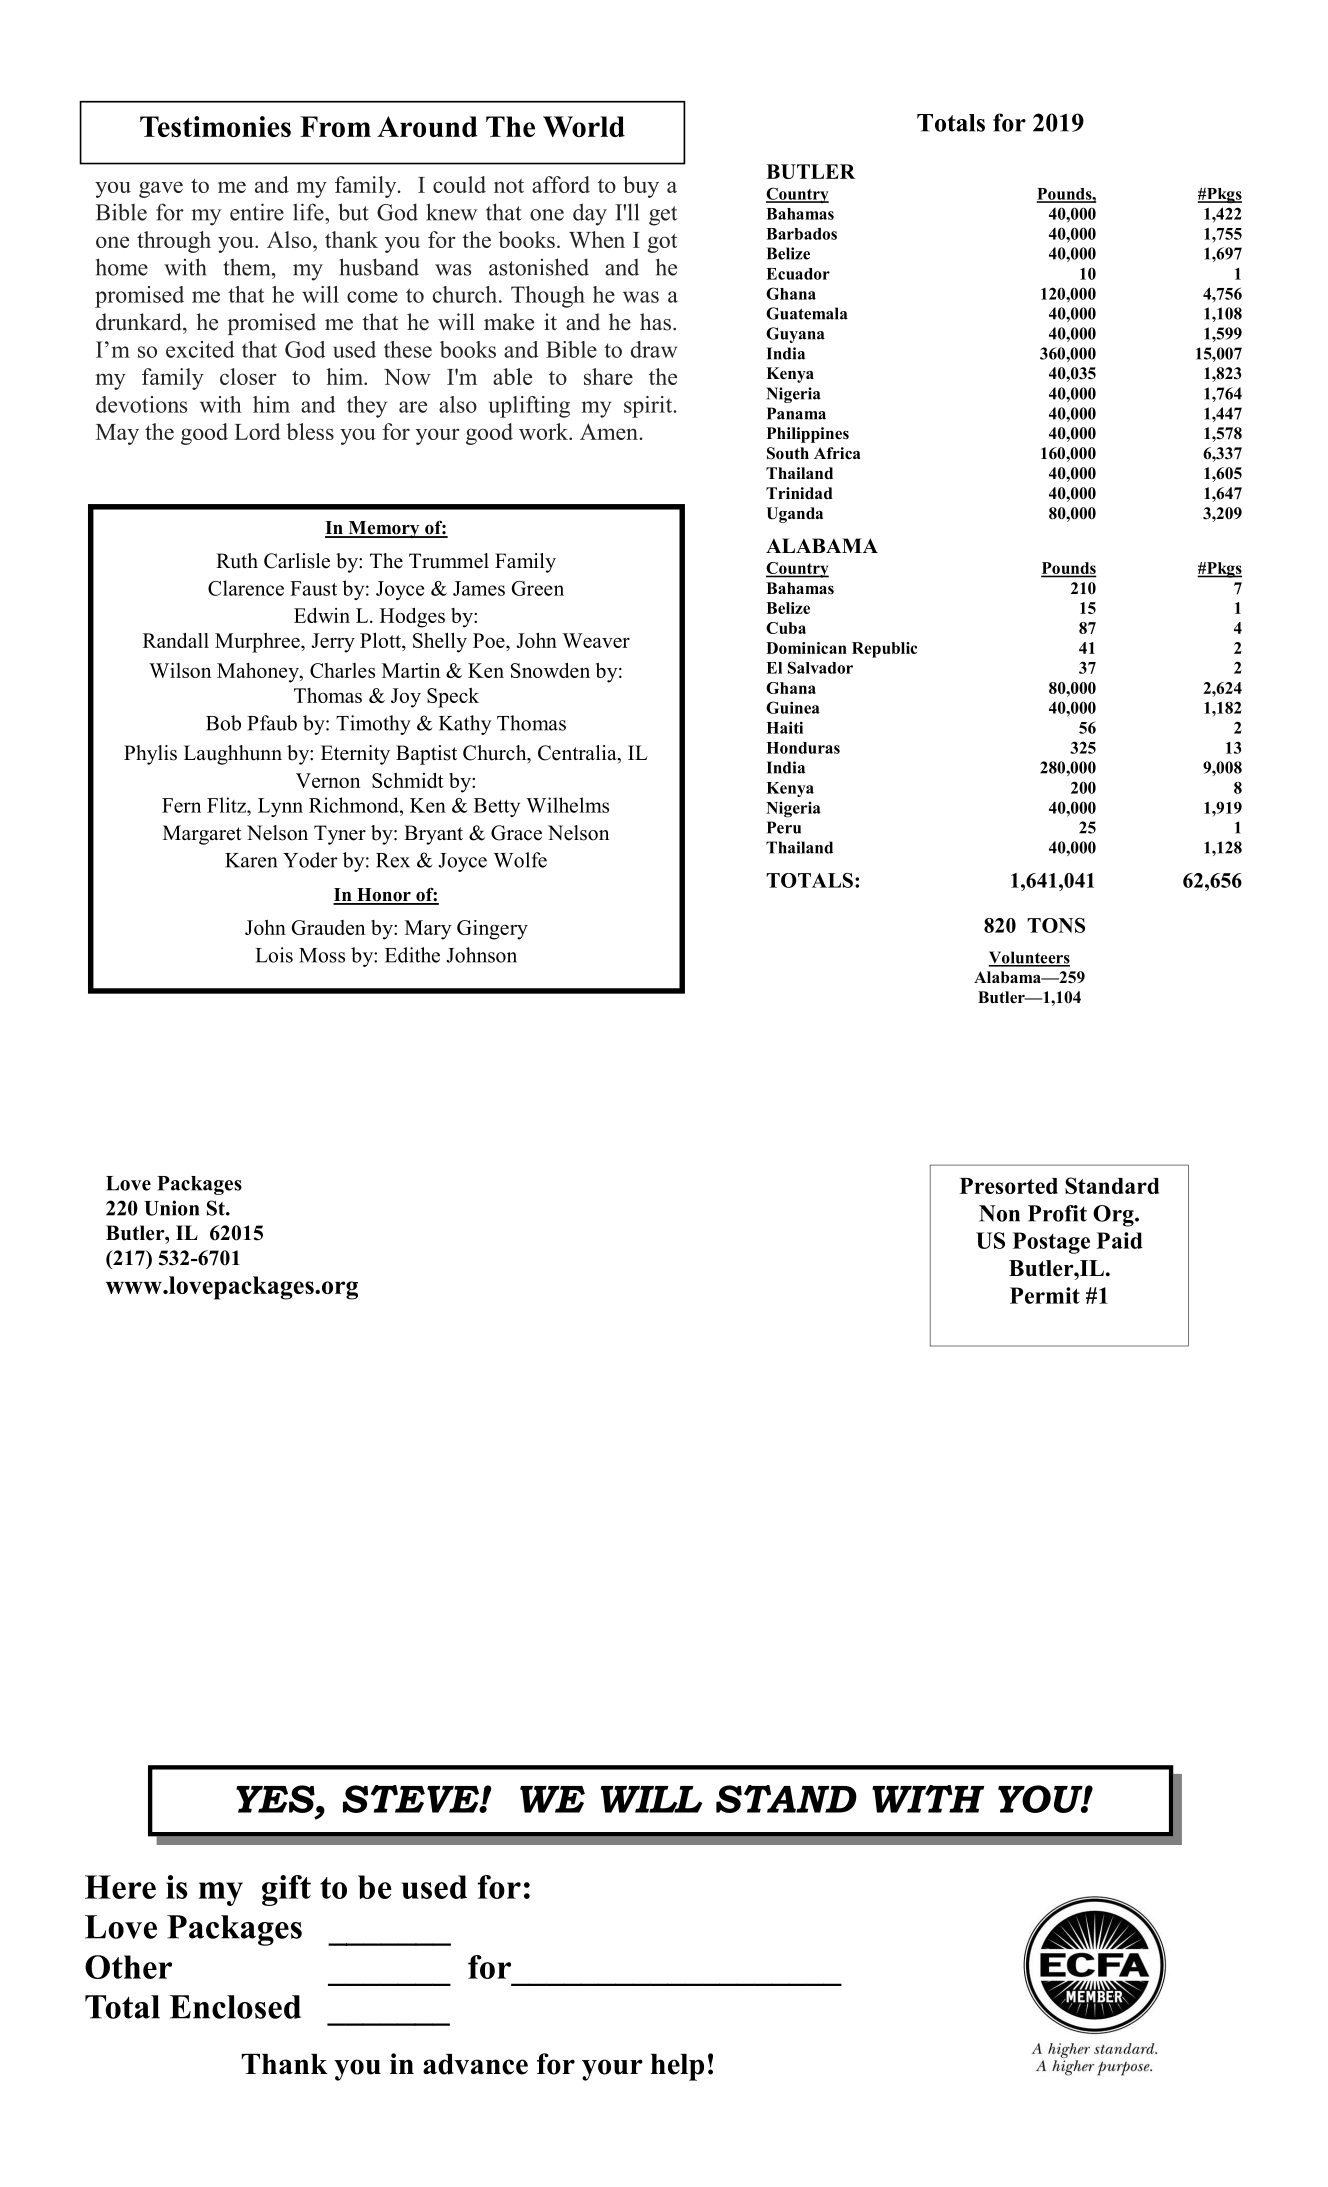  What do you see at coordinates (801, 234) in the page?
I see `Barbados` at bounding box center [801, 234].
